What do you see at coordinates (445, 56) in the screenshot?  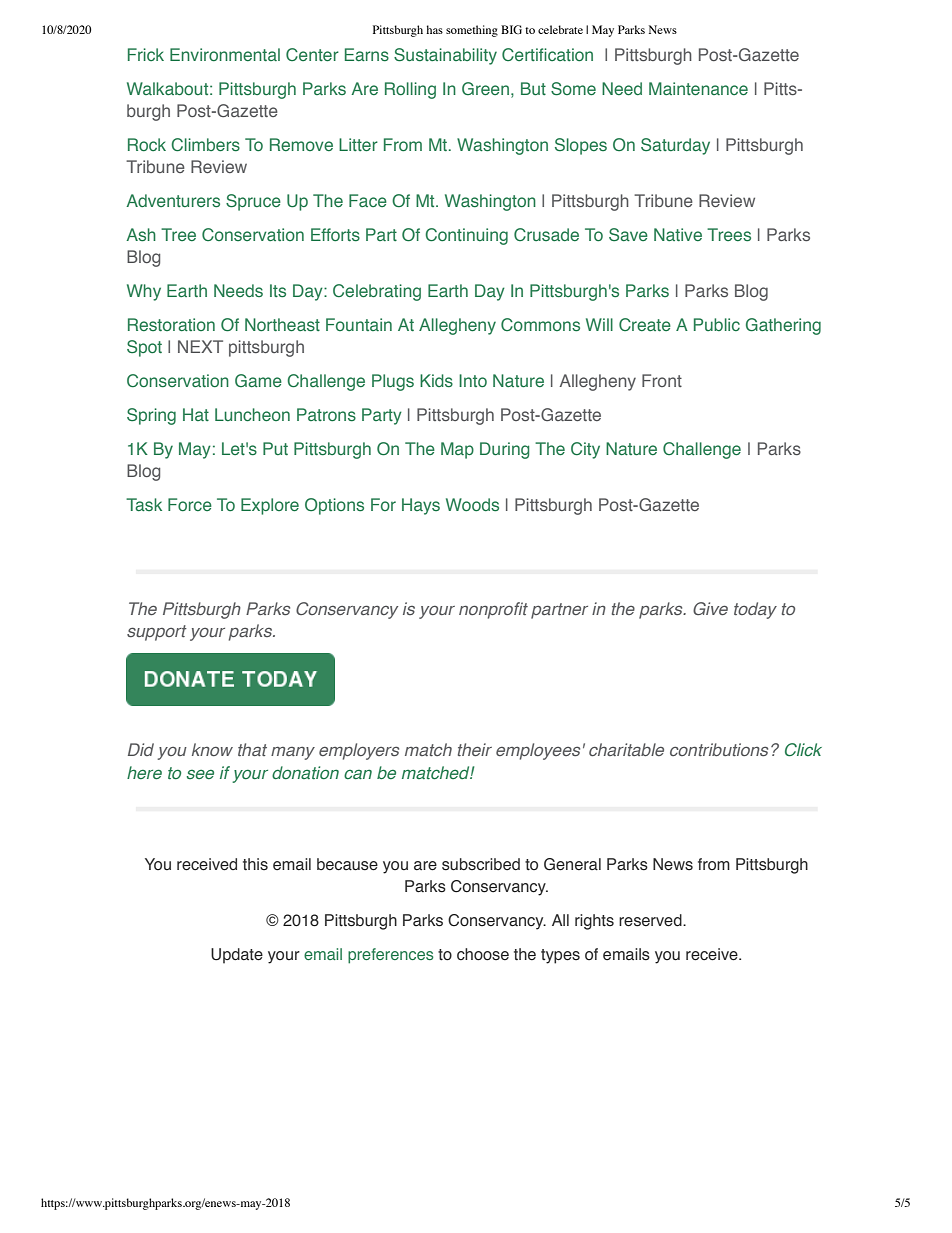 I see `Sustainability` at bounding box center [445, 56].
